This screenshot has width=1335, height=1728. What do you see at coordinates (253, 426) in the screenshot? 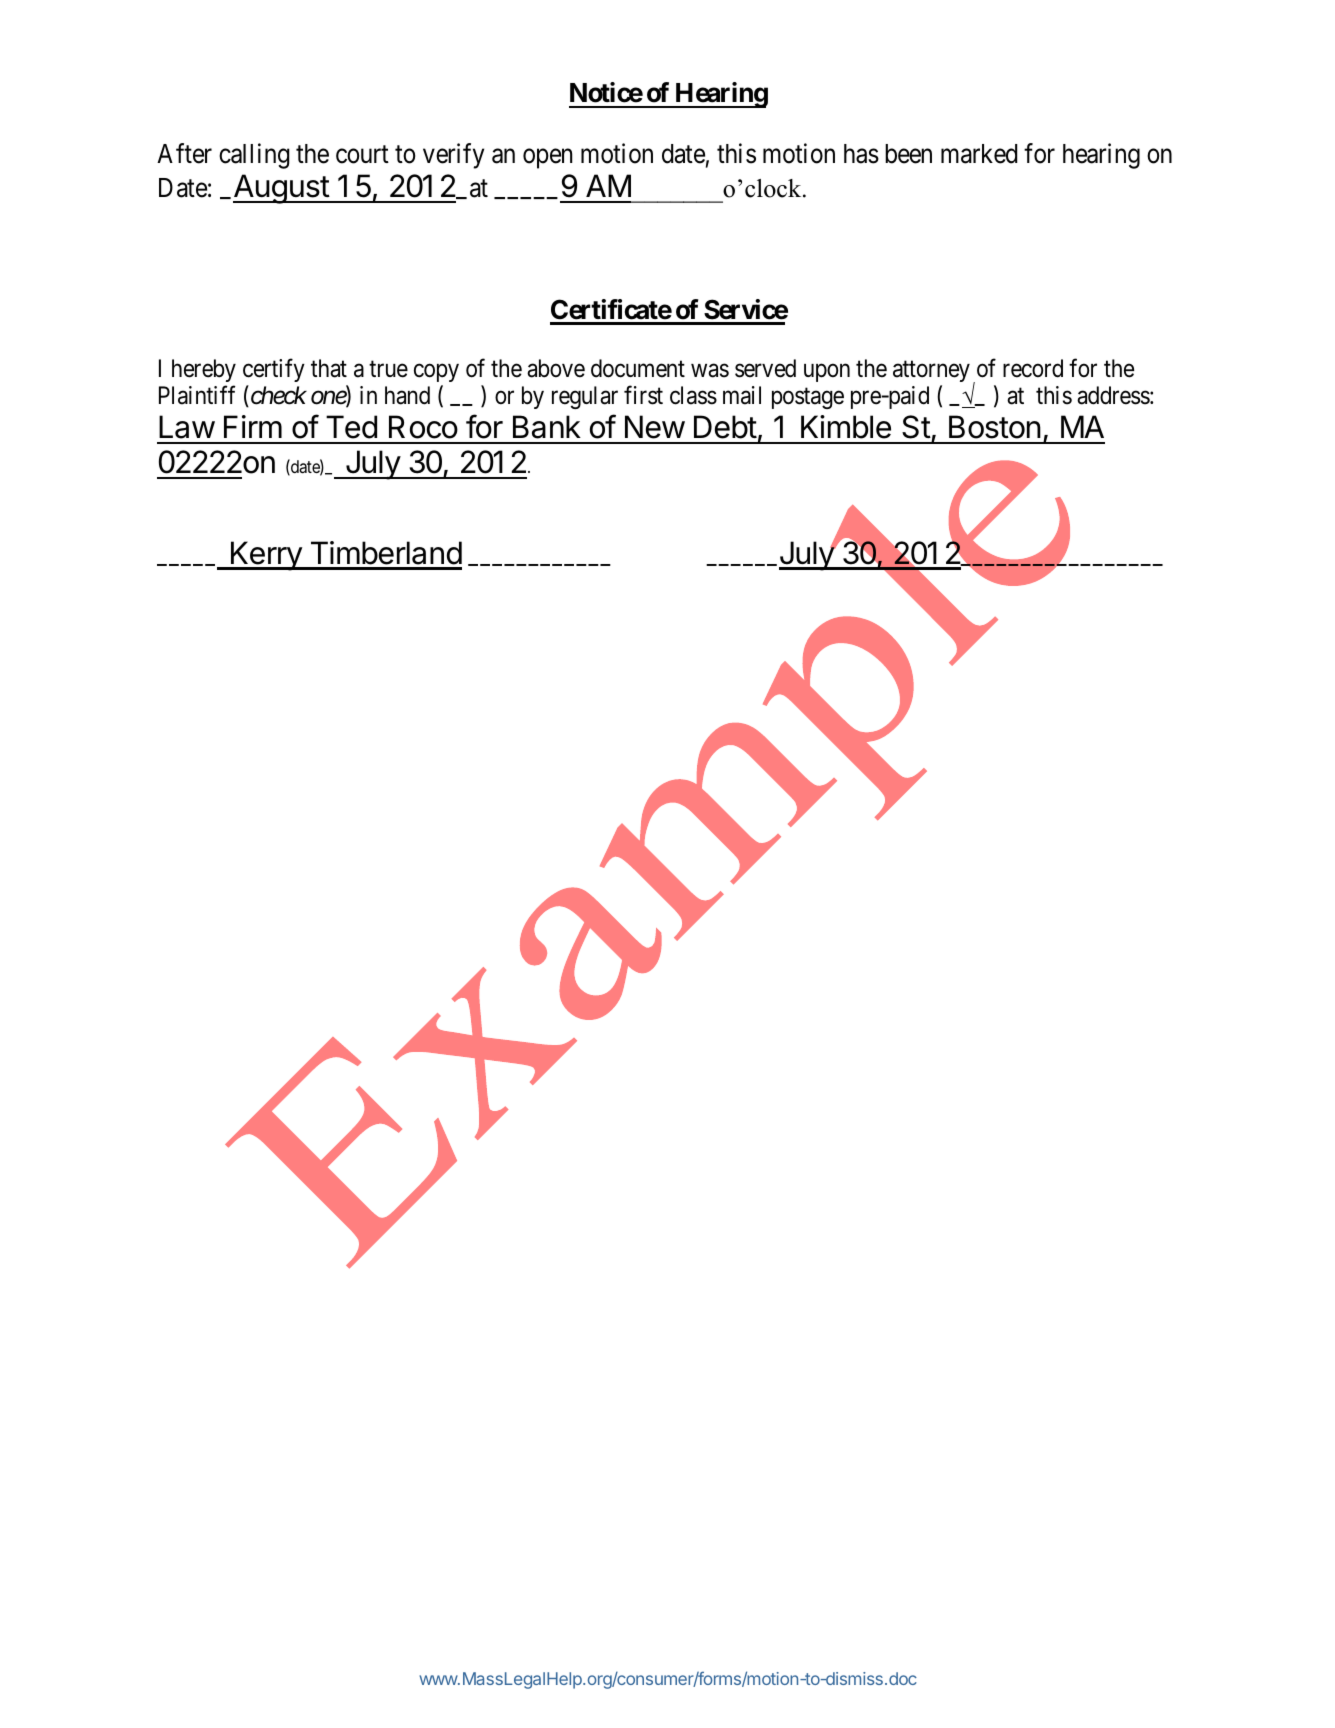
I see `Firm` at bounding box center [253, 426].
